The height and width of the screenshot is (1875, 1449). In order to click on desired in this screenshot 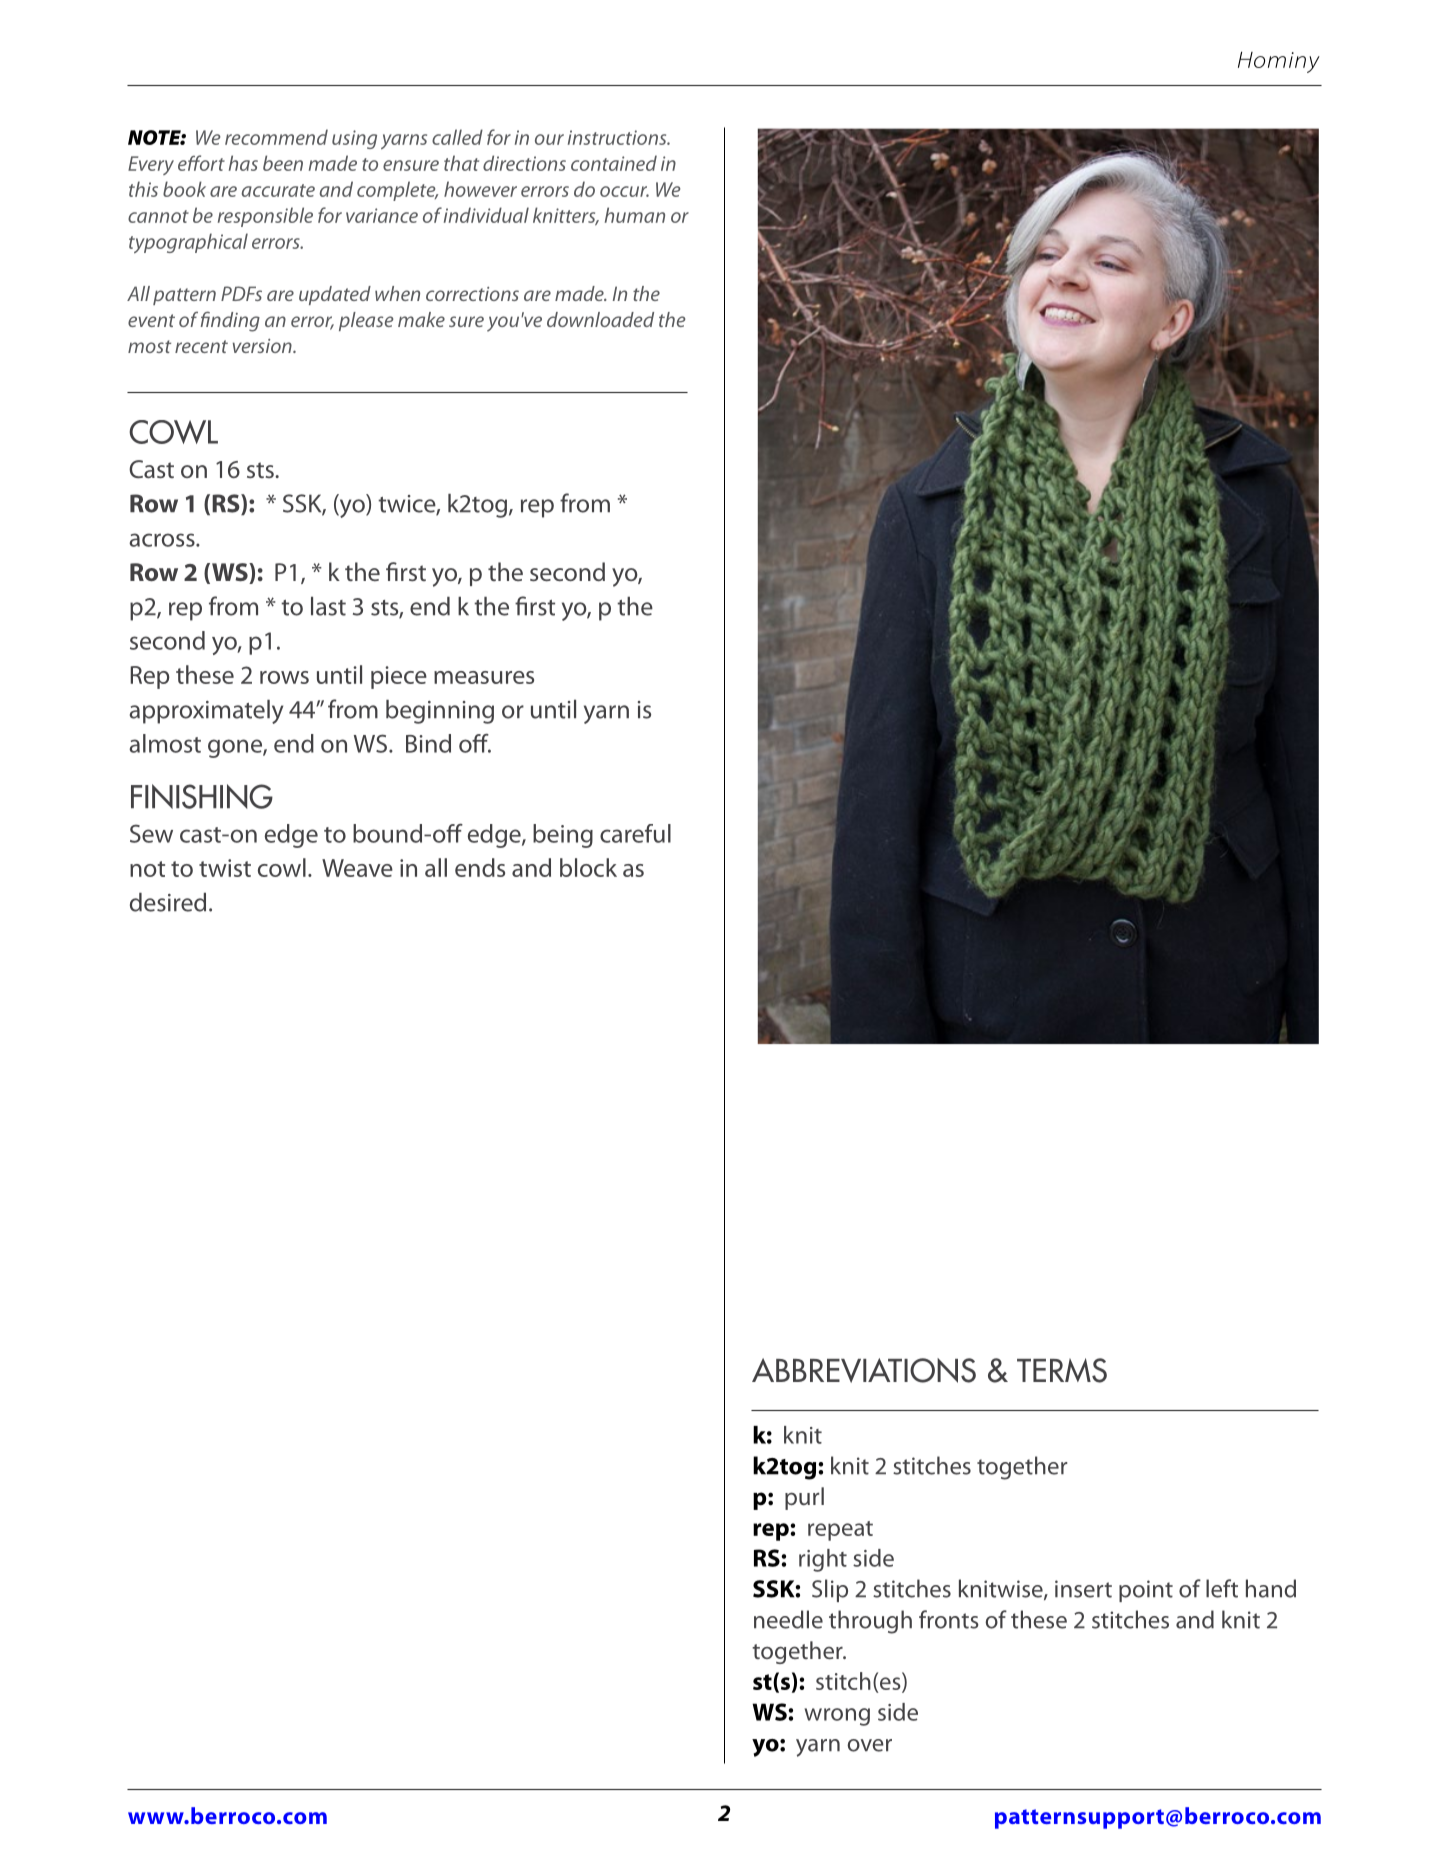, I will do `click(168, 902)`.
